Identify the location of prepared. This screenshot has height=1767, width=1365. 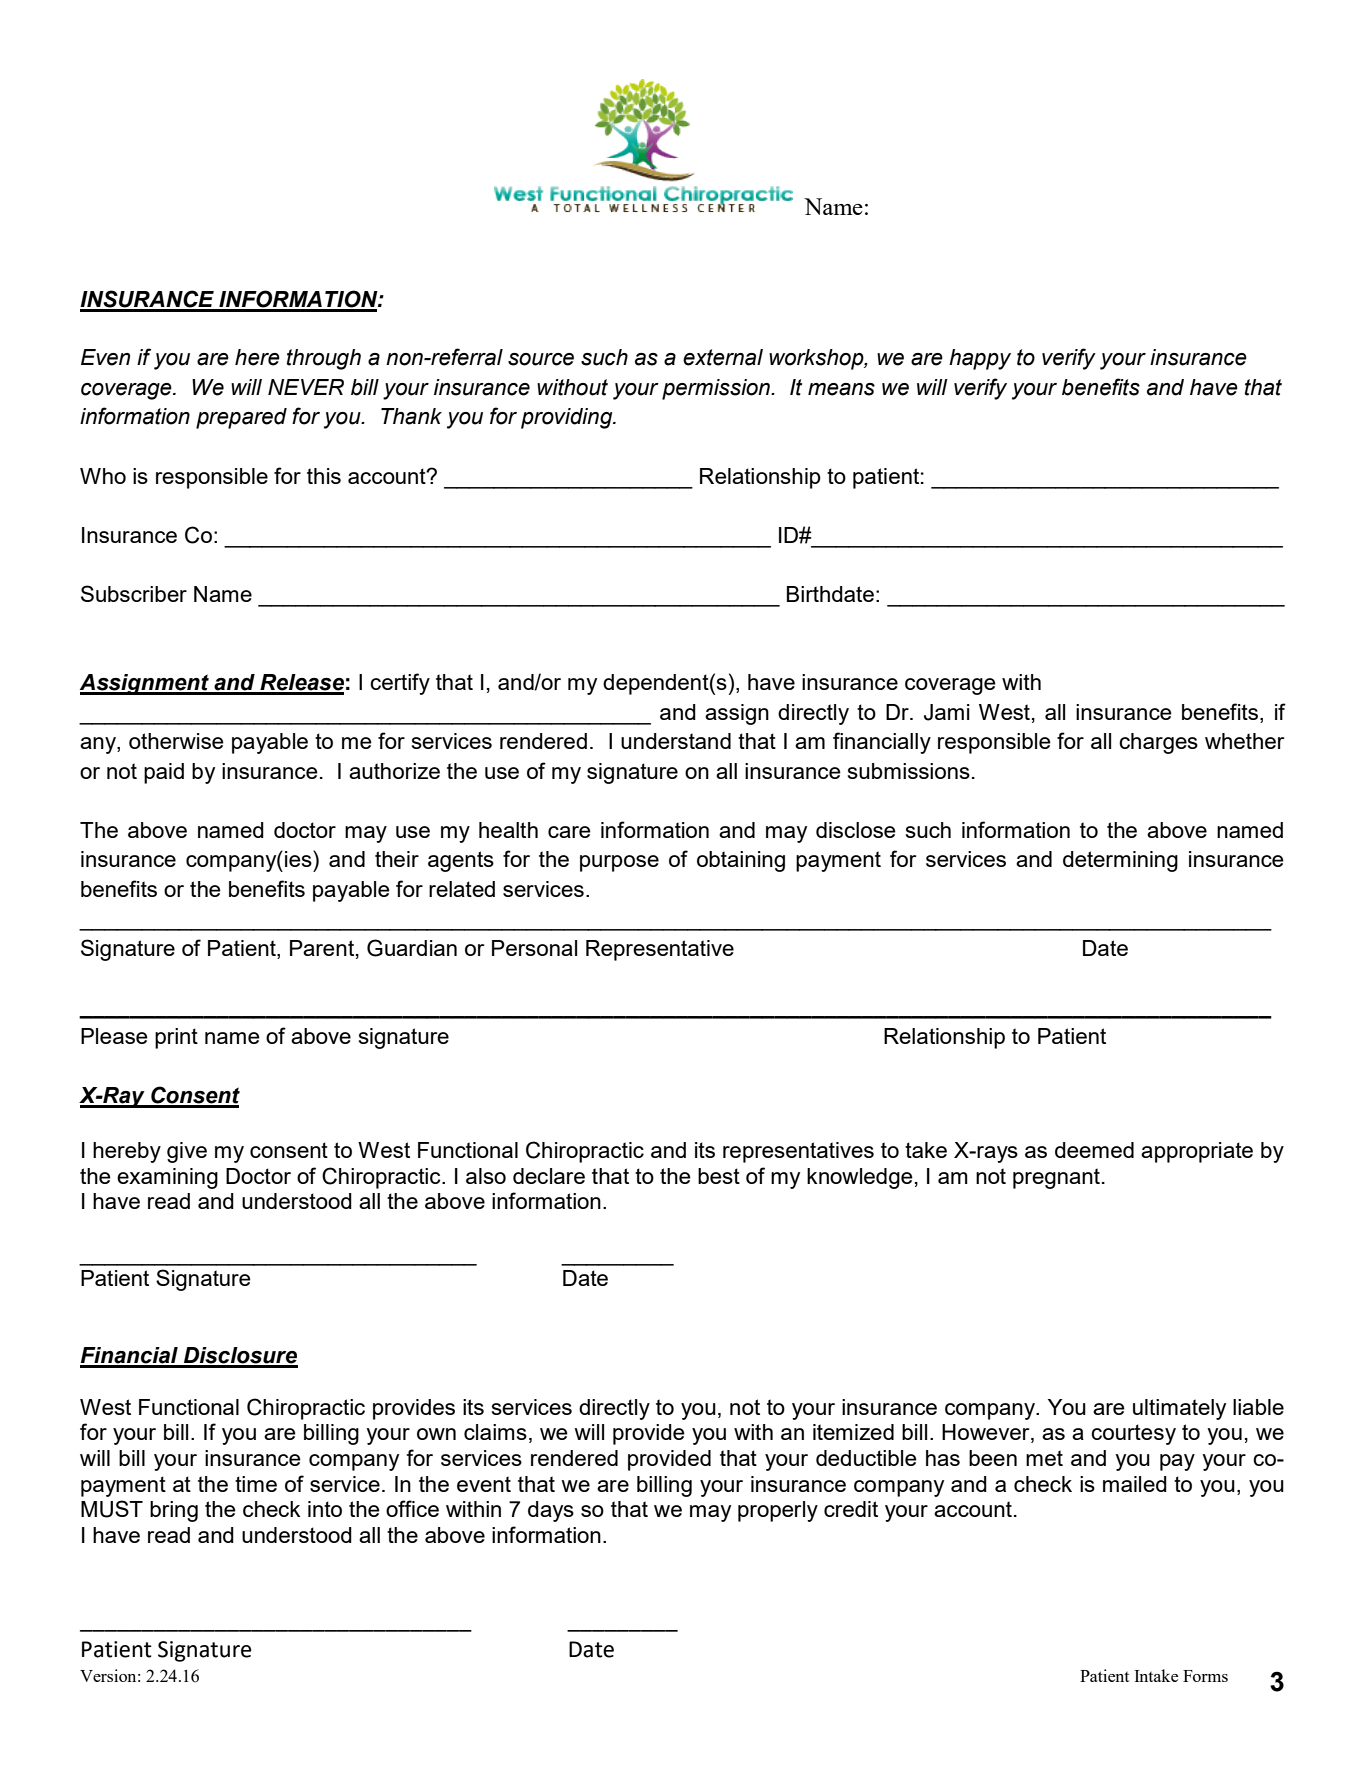
(241, 418).
